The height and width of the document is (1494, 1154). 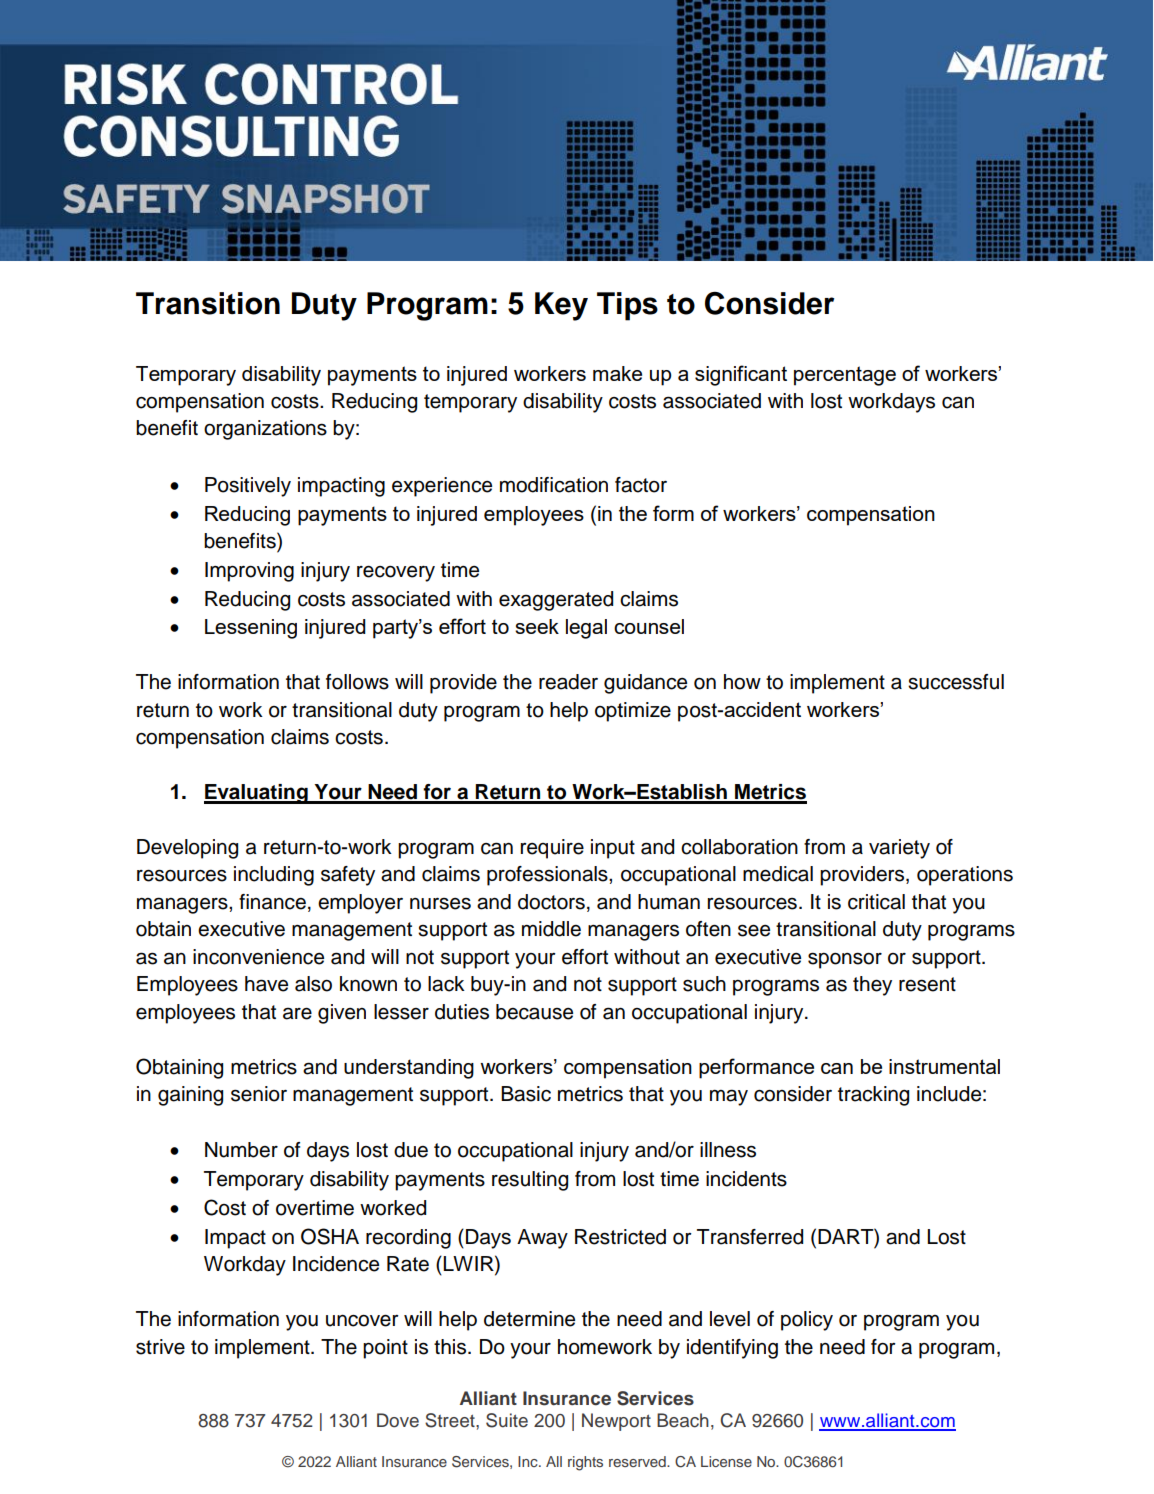 I want to click on Dove, so click(x=398, y=1420).
